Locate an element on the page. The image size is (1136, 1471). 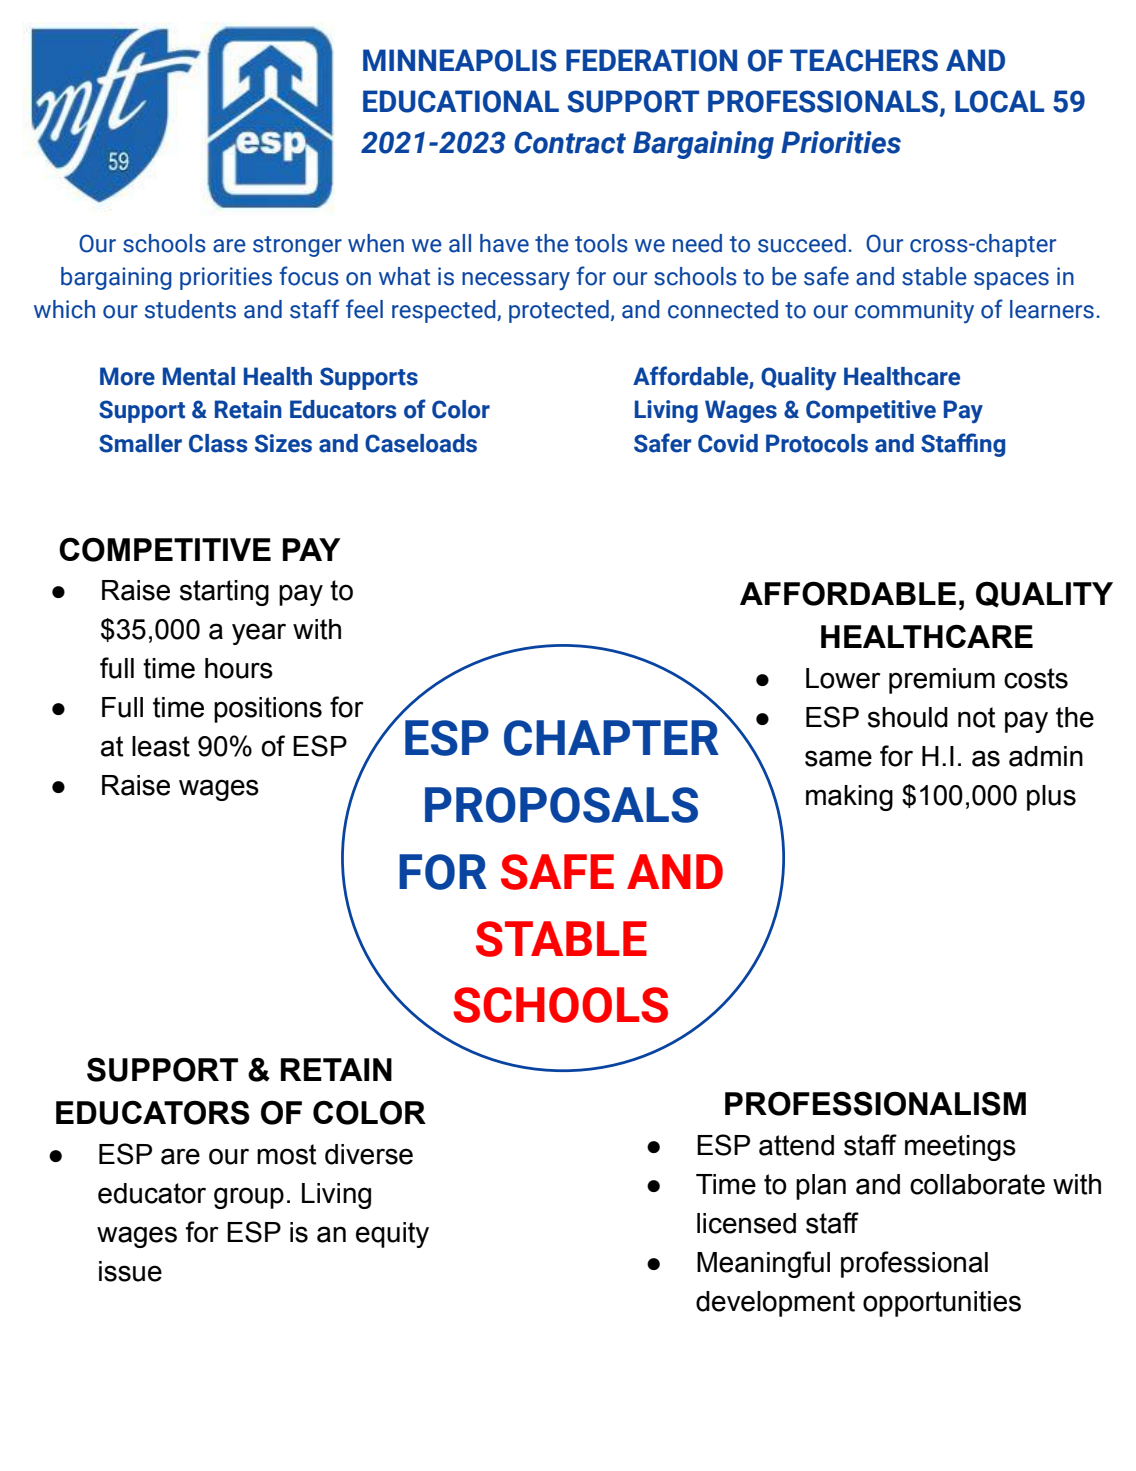
opportunities is located at coordinates (942, 1304).
